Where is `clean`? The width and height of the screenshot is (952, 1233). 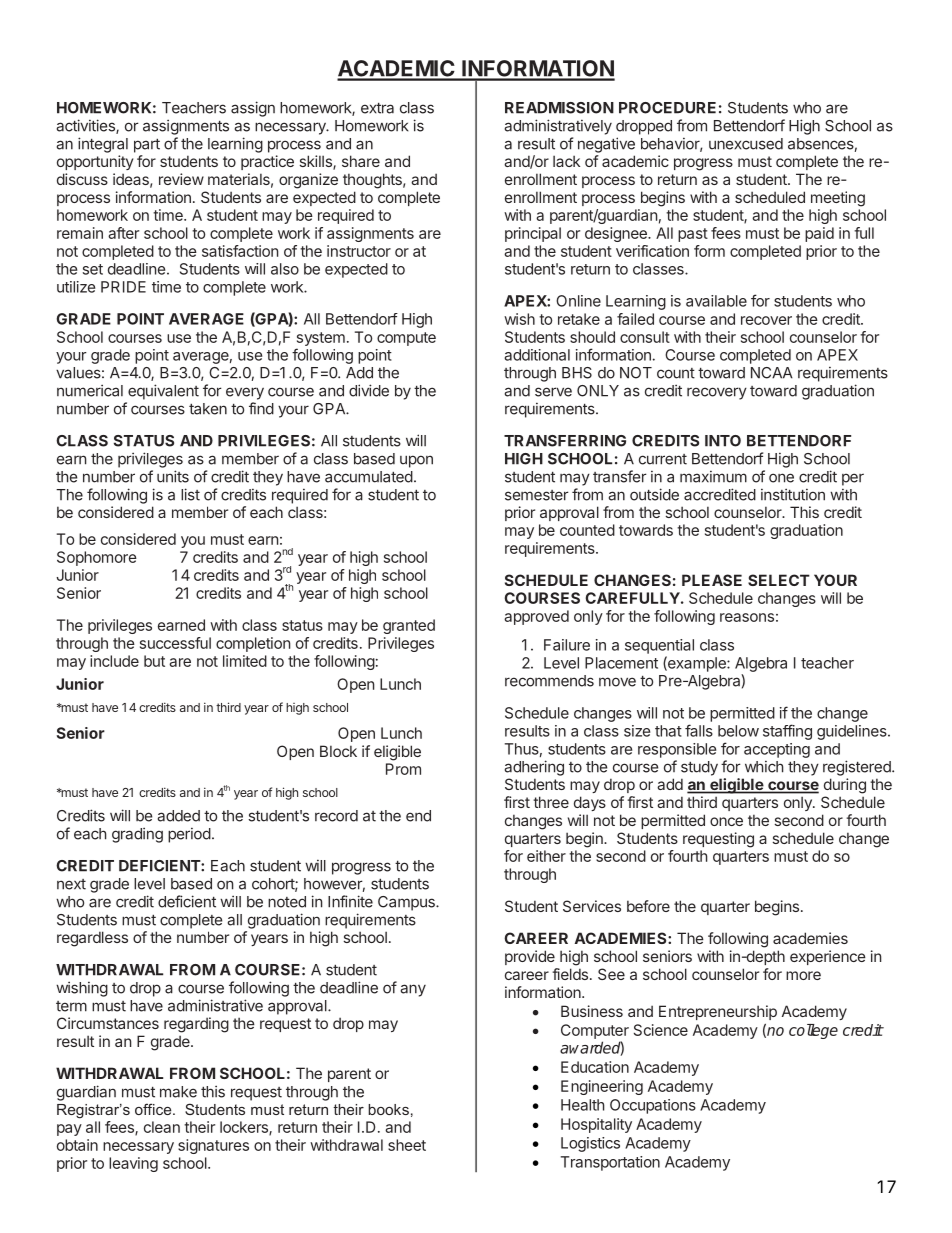
clean is located at coordinates (162, 1127).
